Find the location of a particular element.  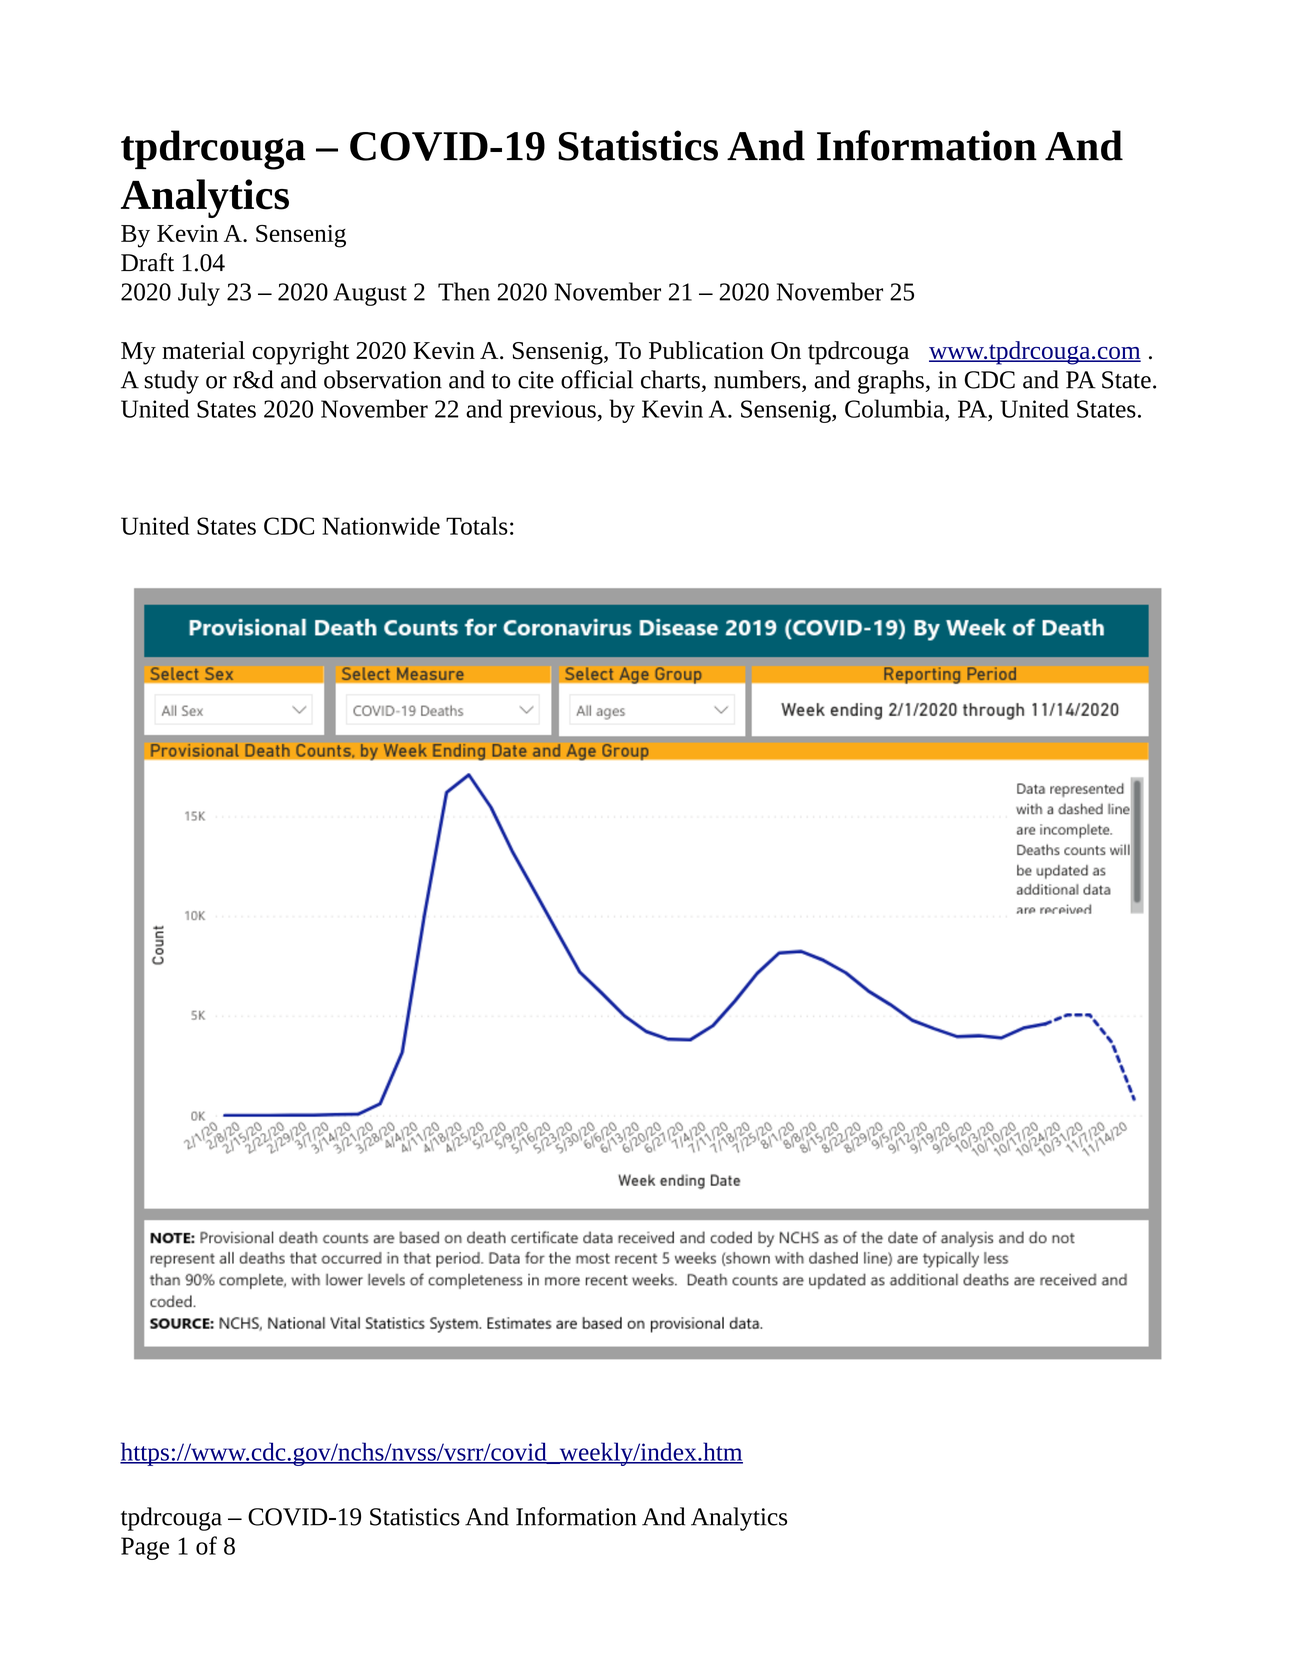

Then is located at coordinates (464, 291).
